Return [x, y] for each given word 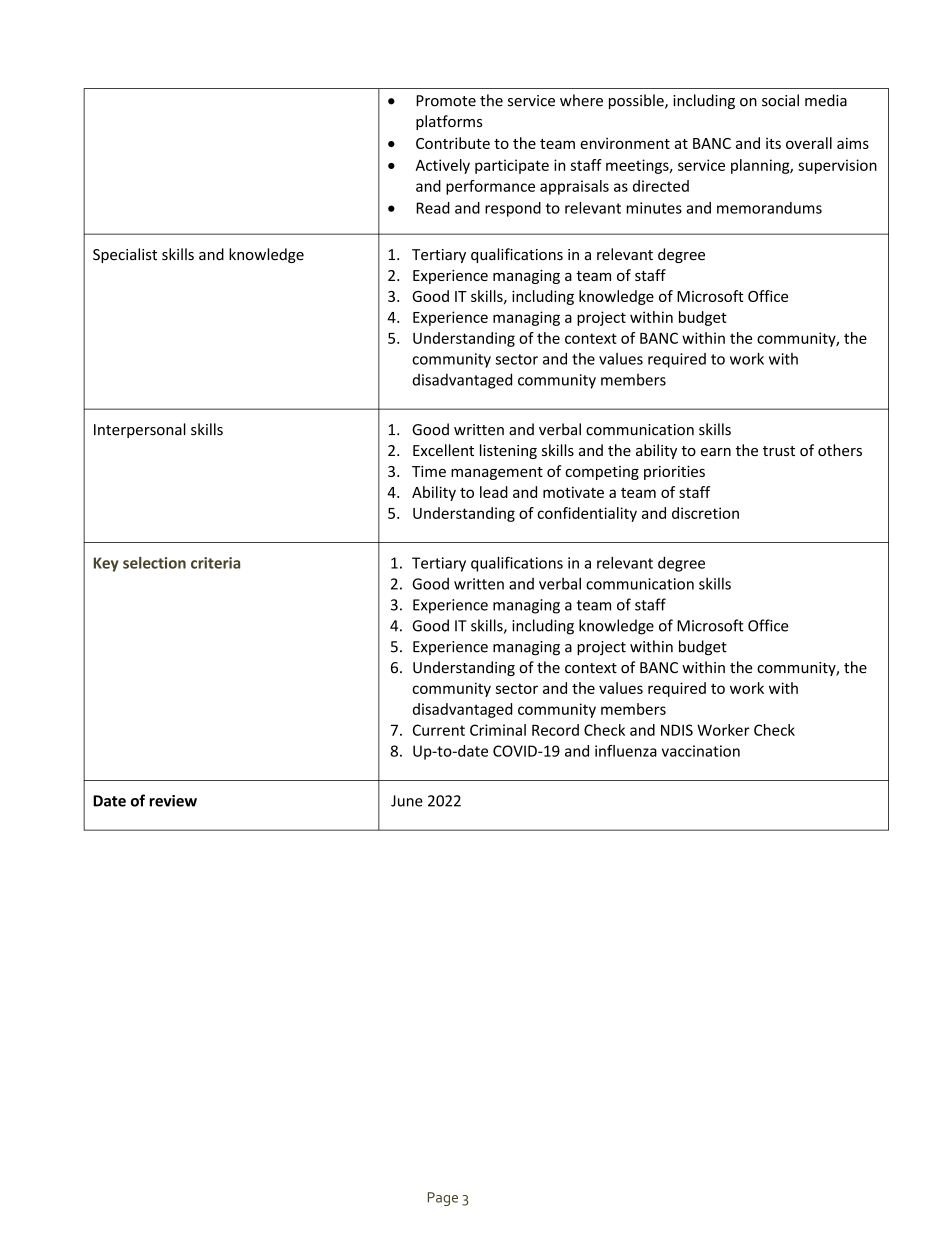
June [407, 801]
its [773, 143]
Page [443, 1199]
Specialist [125, 255]
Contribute [453, 143]
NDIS [677, 730]
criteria [215, 563]
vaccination [701, 751]
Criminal [498, 730]
